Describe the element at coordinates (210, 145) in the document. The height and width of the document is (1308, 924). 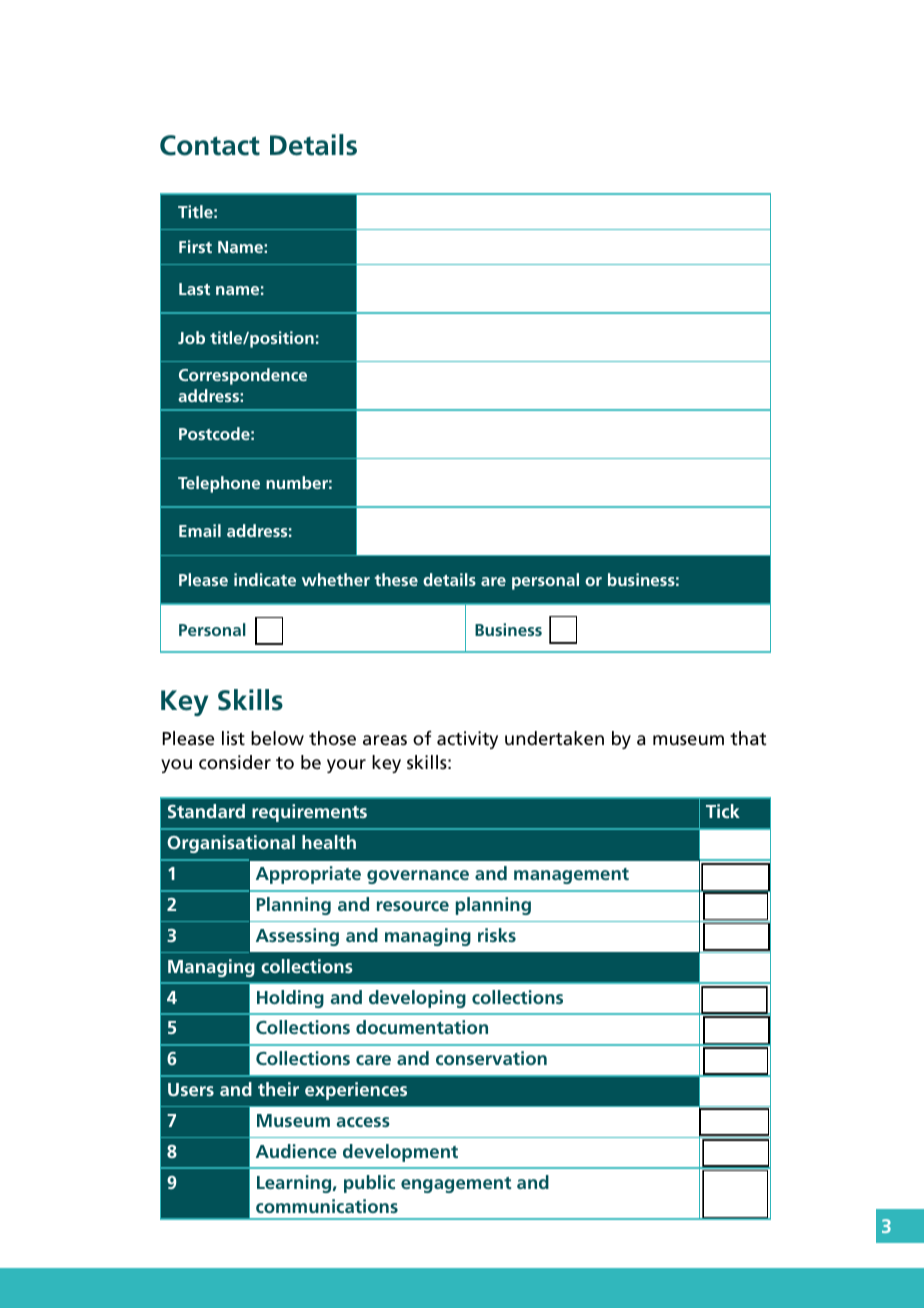
I see `Contact` at that location.
